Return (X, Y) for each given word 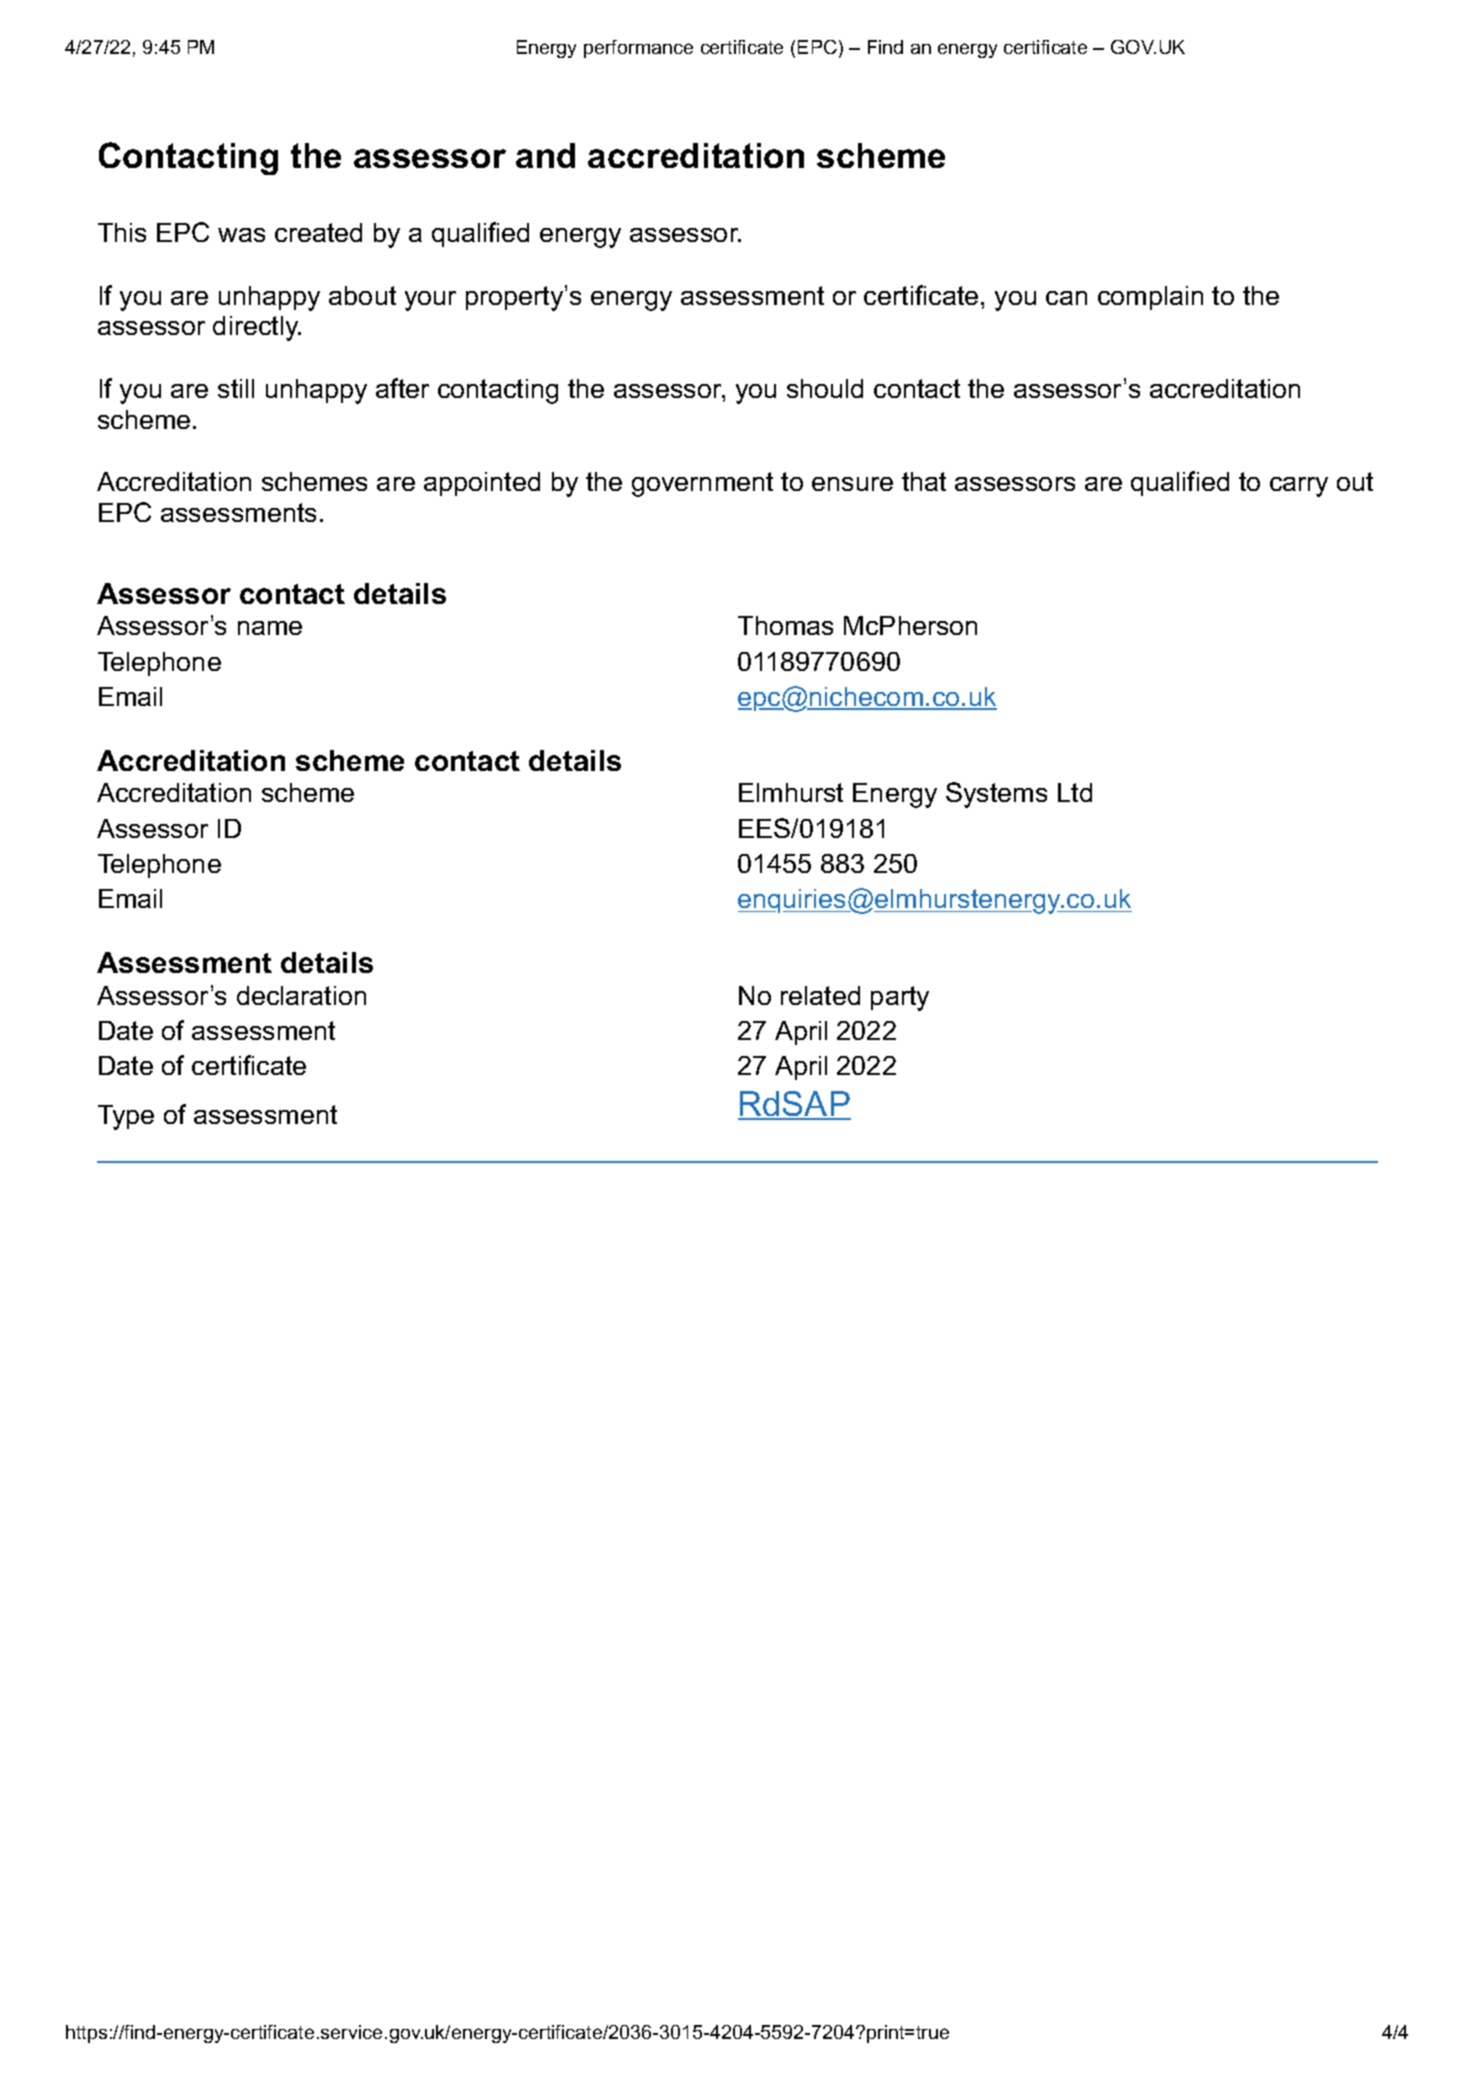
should (825, 388)
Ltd (1075, 792)
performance (638, 49)
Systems (996, 795)
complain (1150, 298)
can (1066, 298)
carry (1299, 487)
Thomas (785, 625)
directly (257, 328)
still (236, 388)
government (702, 484)
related (820, 995)
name (270, 628)
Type (126, 1117)
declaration (301, 995)
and (545, 155)
